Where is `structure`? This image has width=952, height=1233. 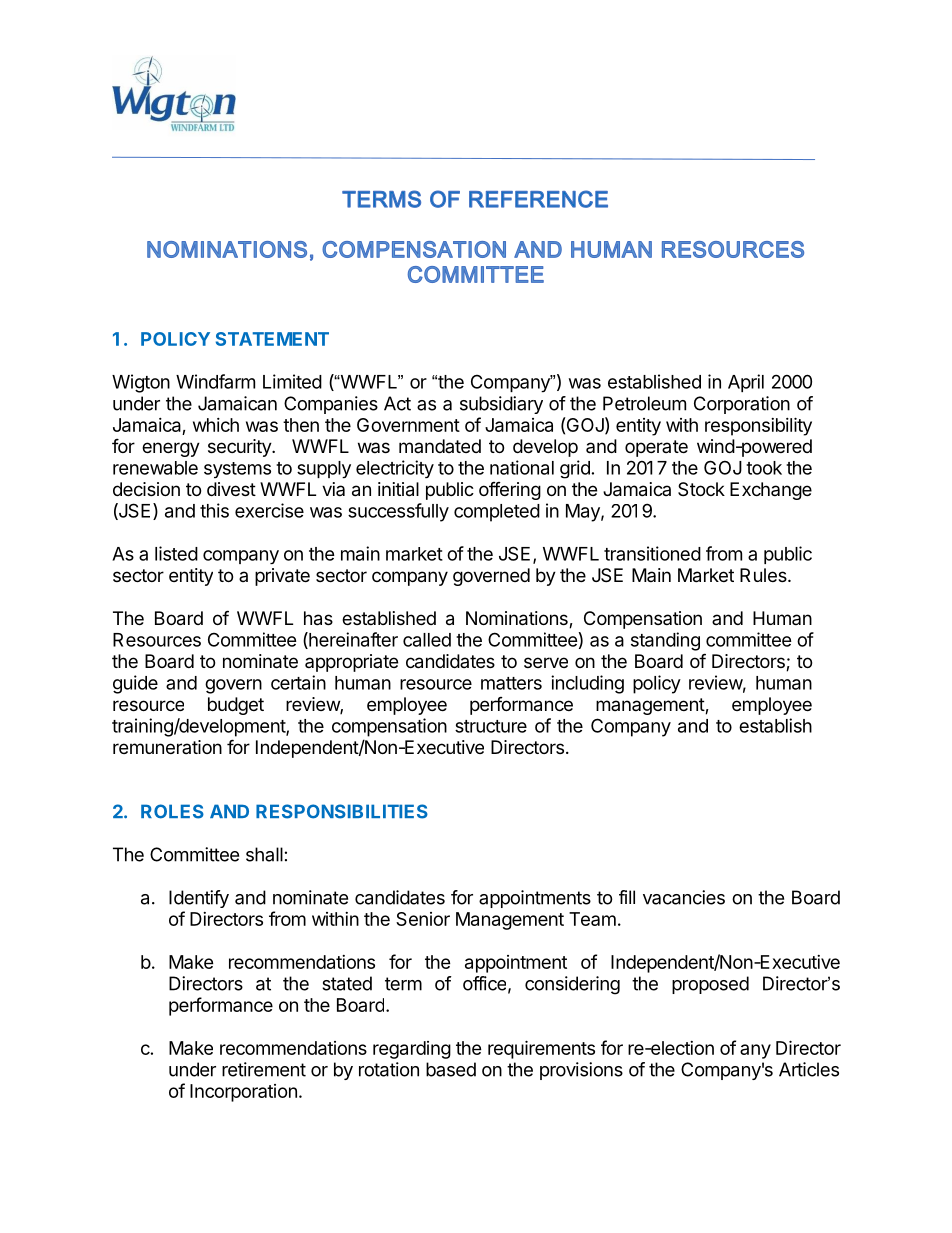
structure is located at coordinates (491, 726).
